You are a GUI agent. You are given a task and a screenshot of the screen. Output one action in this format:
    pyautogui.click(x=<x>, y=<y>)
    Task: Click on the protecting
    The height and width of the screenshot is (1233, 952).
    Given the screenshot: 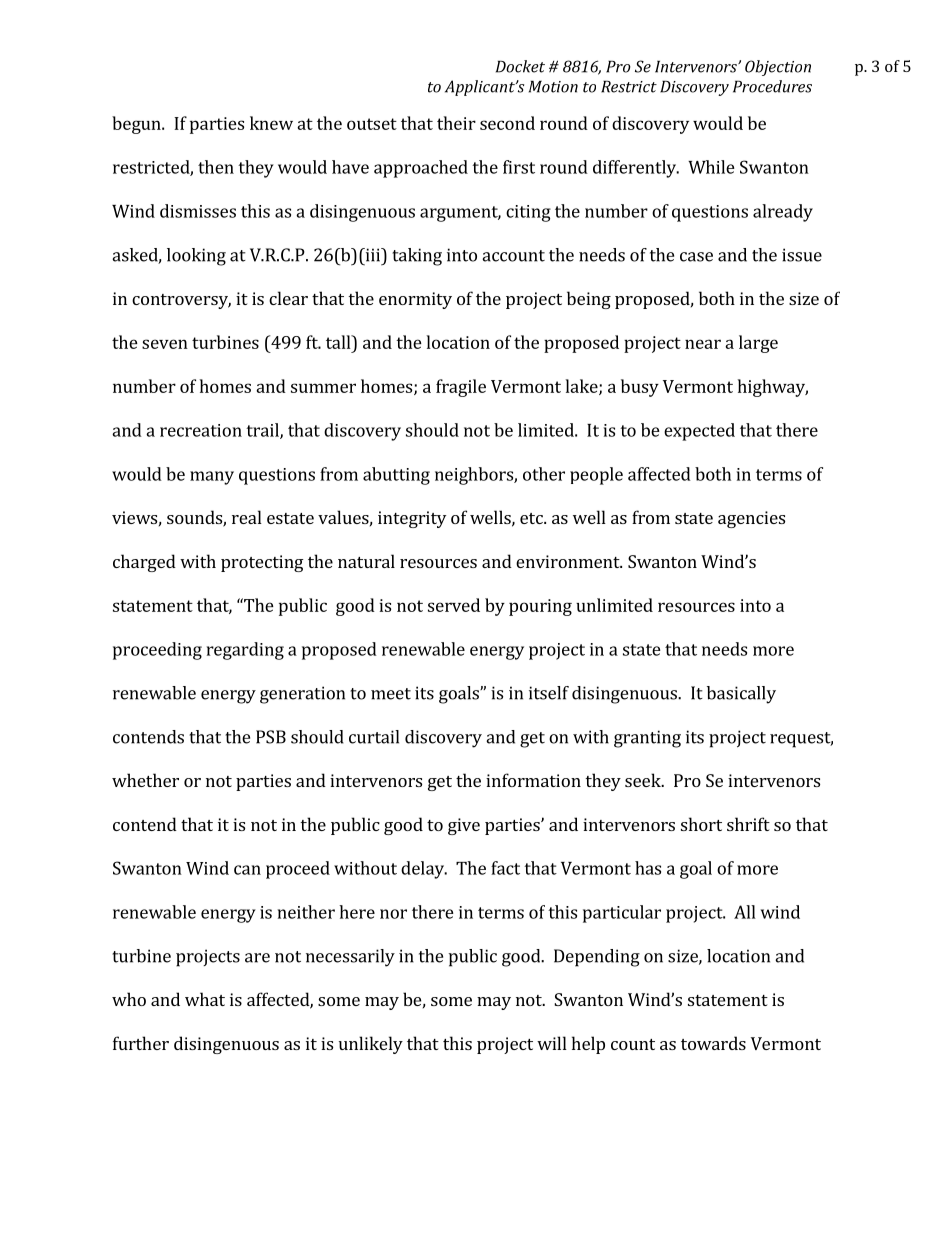 What is the action you would take?
    pyautogui.click(x=262, y=563)
